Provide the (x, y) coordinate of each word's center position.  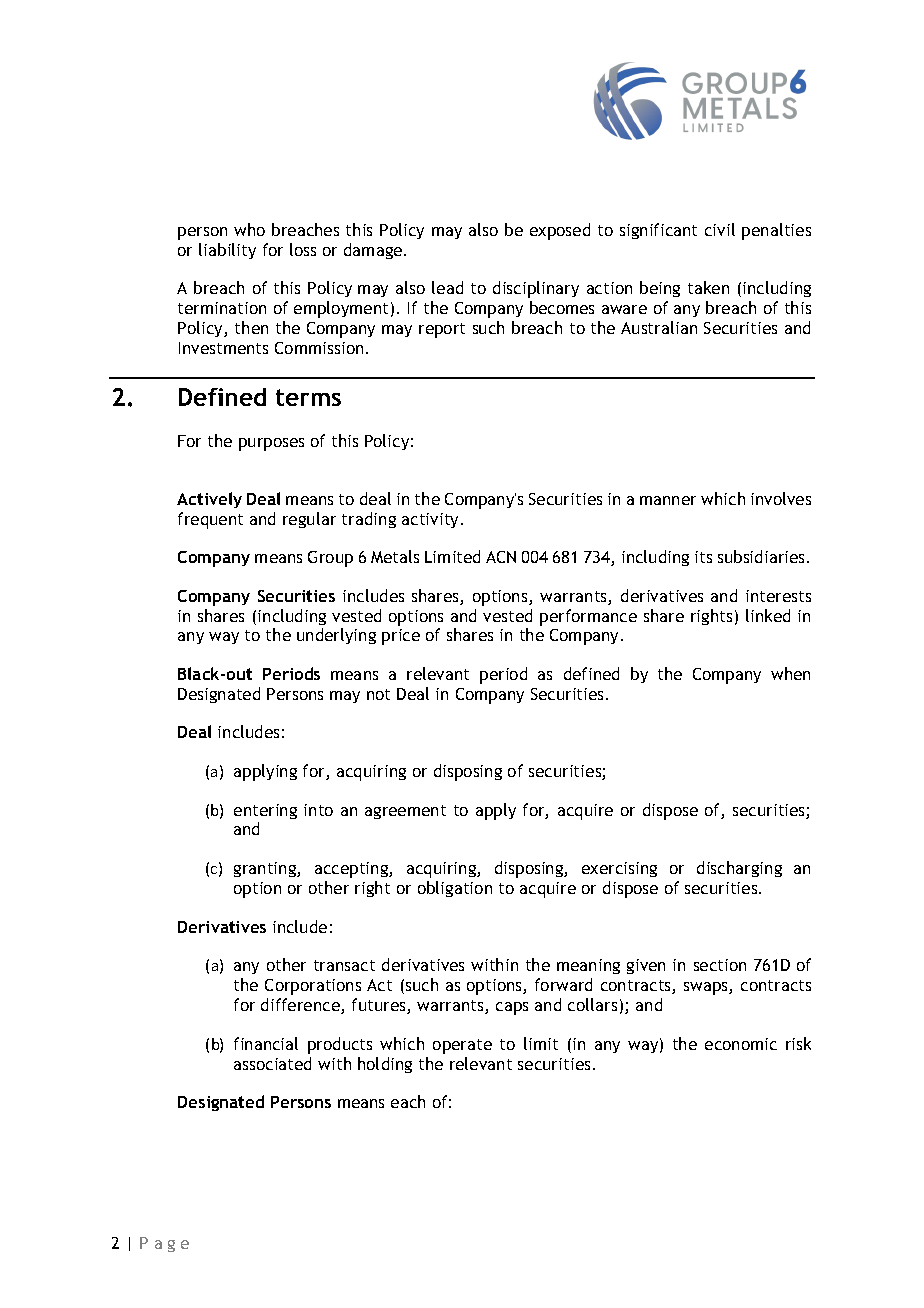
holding (385, 1065)
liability (227, 251)
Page (164, 1244)
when (790, 673)
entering (265, 811)
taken (708, 287)
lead (447, 287)
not (378, 694)
